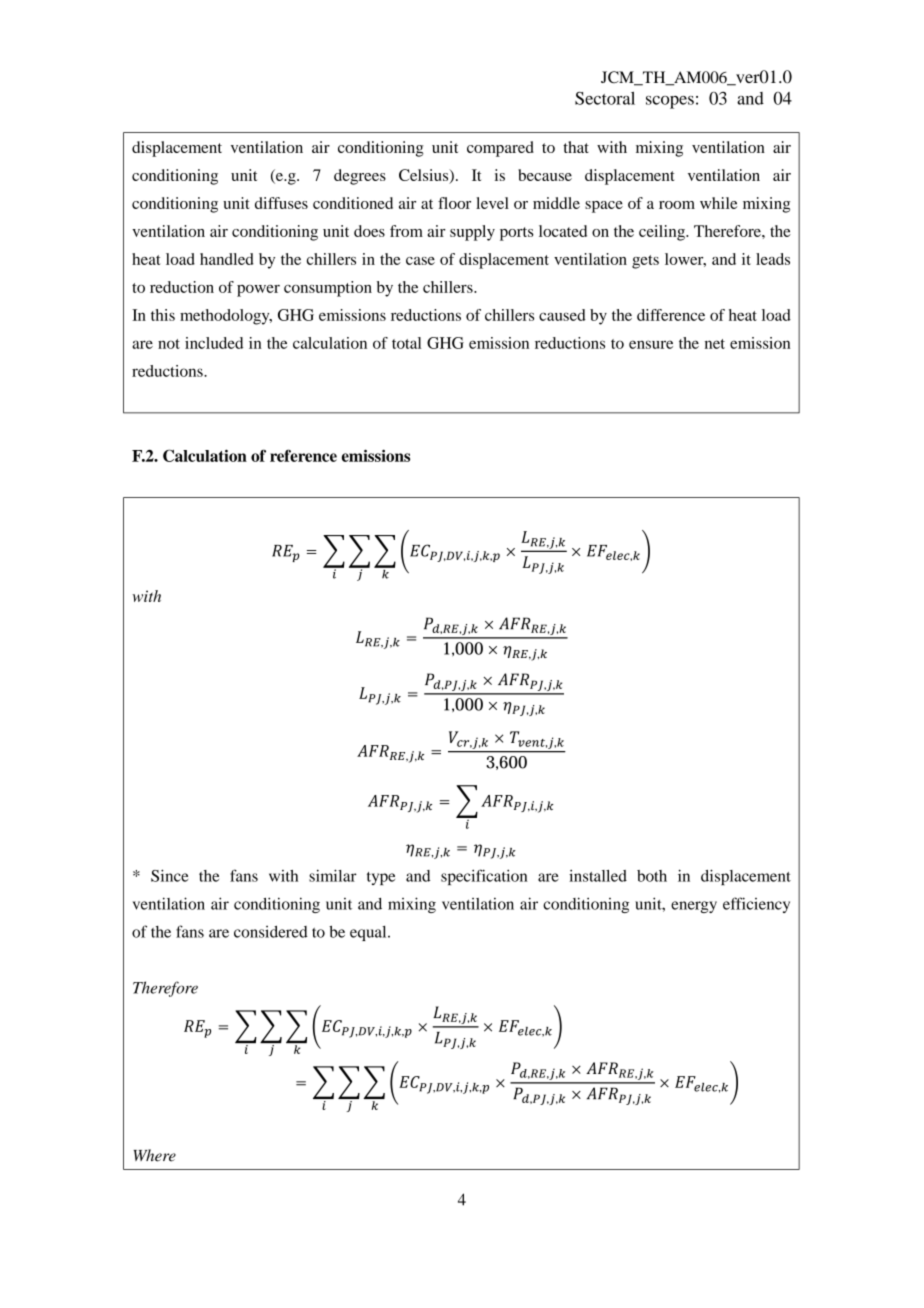 Image resolution: width=924 pixels, height=1308 pixels. I want to click on energy, so click(694, 907).
